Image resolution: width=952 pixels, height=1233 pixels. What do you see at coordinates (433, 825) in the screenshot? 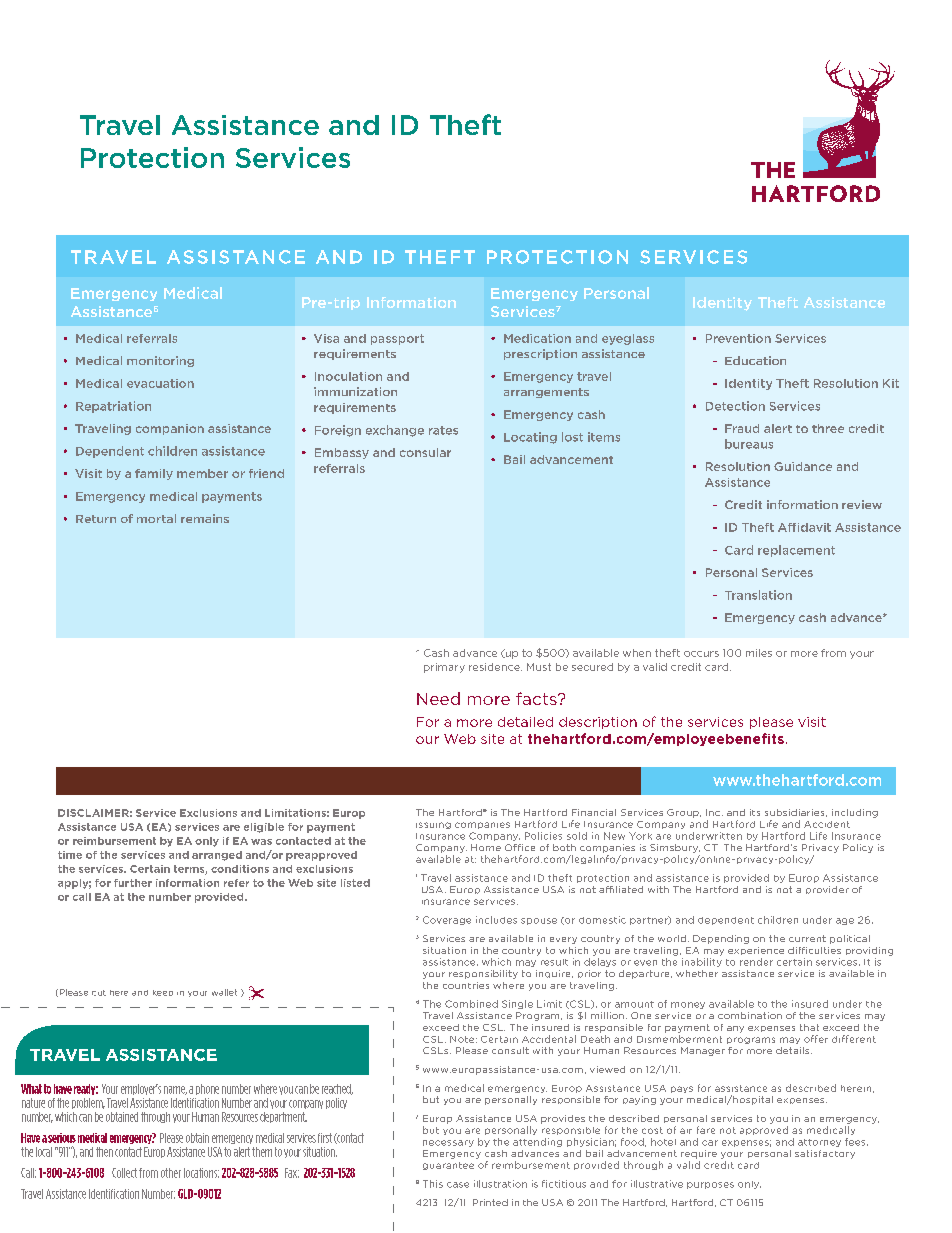
I see `issuing` at bounding box center [433, 825].
